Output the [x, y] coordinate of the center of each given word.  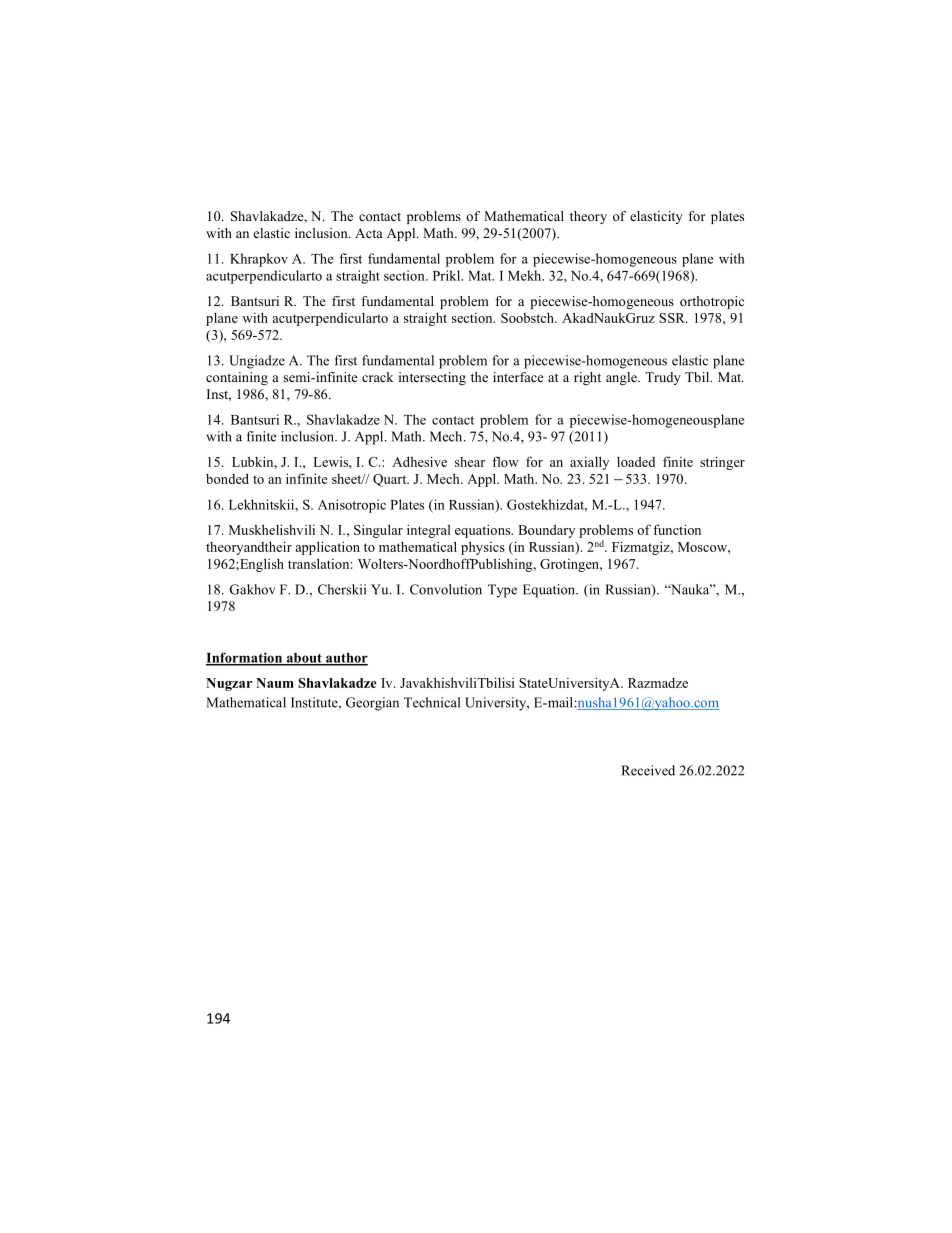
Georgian [372, 704]
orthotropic [712, 302]
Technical [432, 702]
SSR [673, 318]
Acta [369, 233]
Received [648, 770]
